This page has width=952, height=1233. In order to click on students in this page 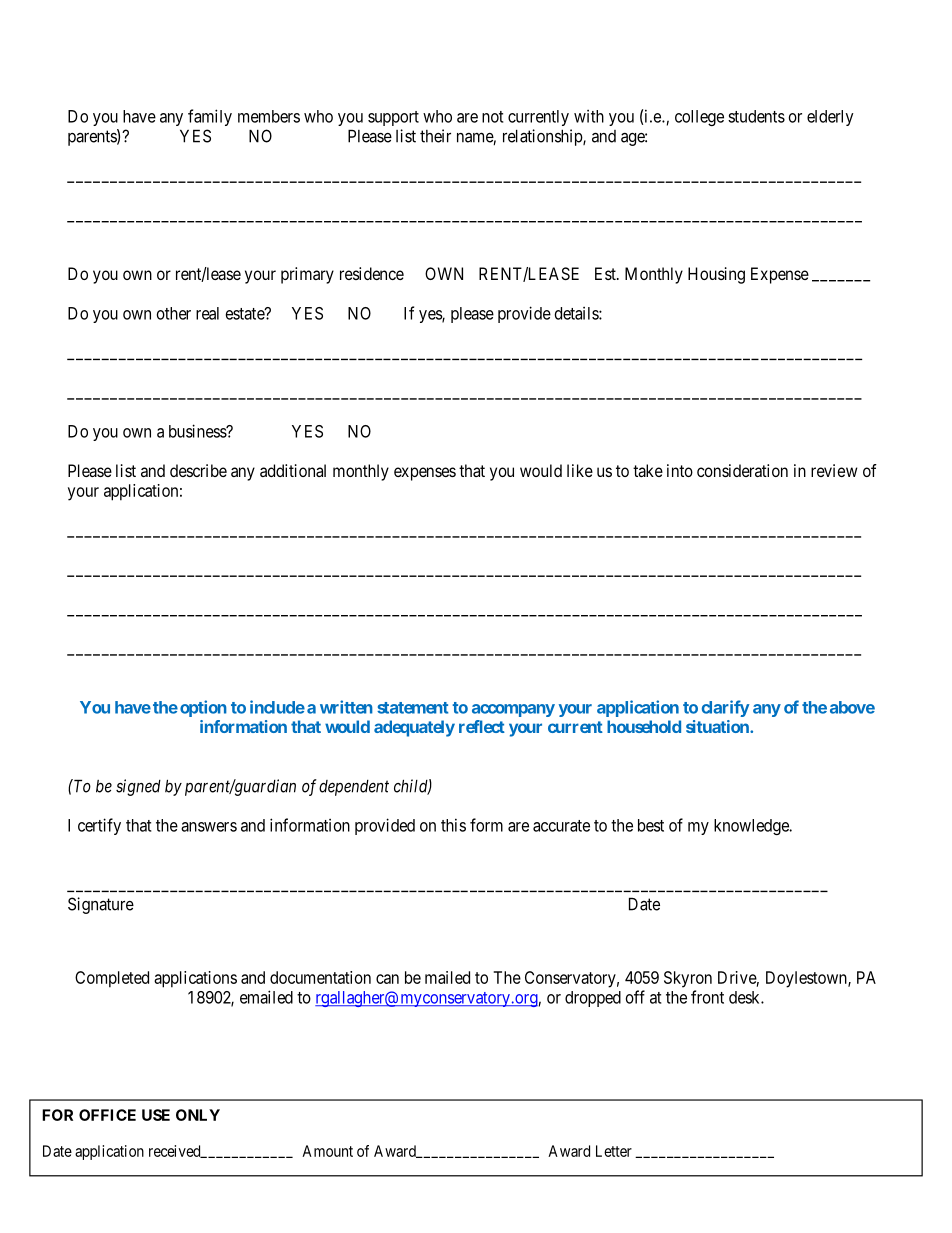, I will do `click(756, 116)`.
